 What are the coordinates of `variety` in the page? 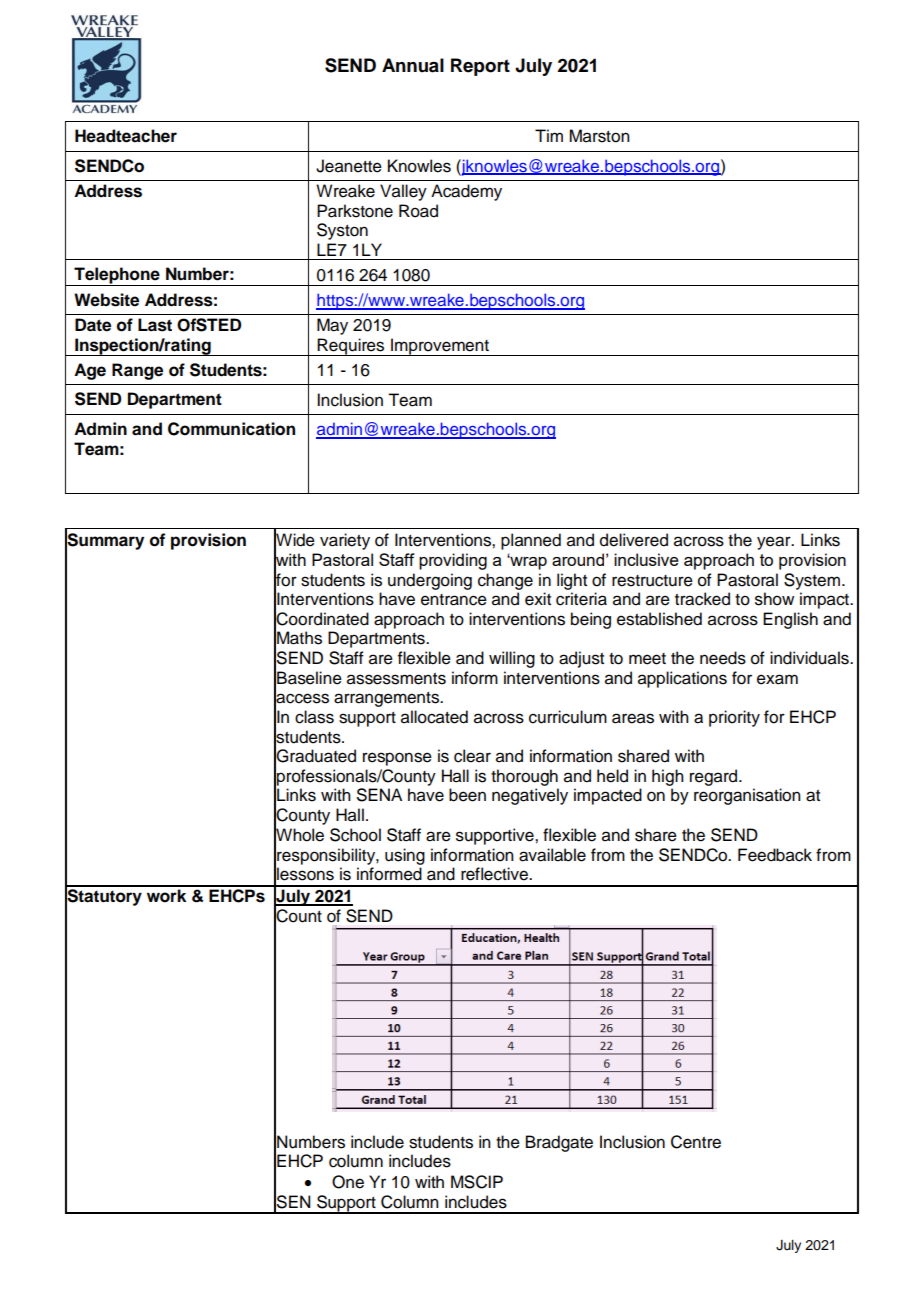 It's located at (345, 541).
